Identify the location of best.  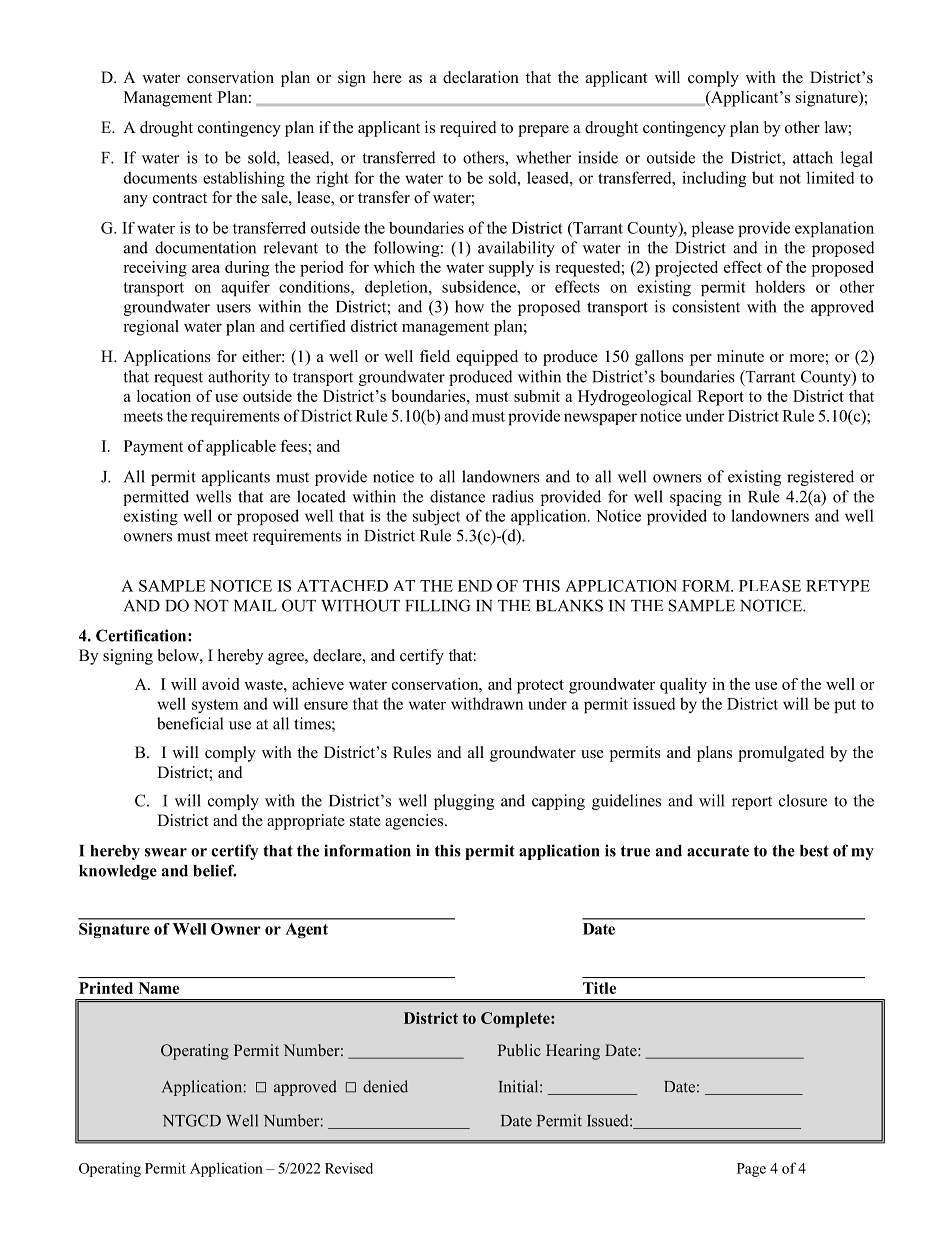
(814, 851).
